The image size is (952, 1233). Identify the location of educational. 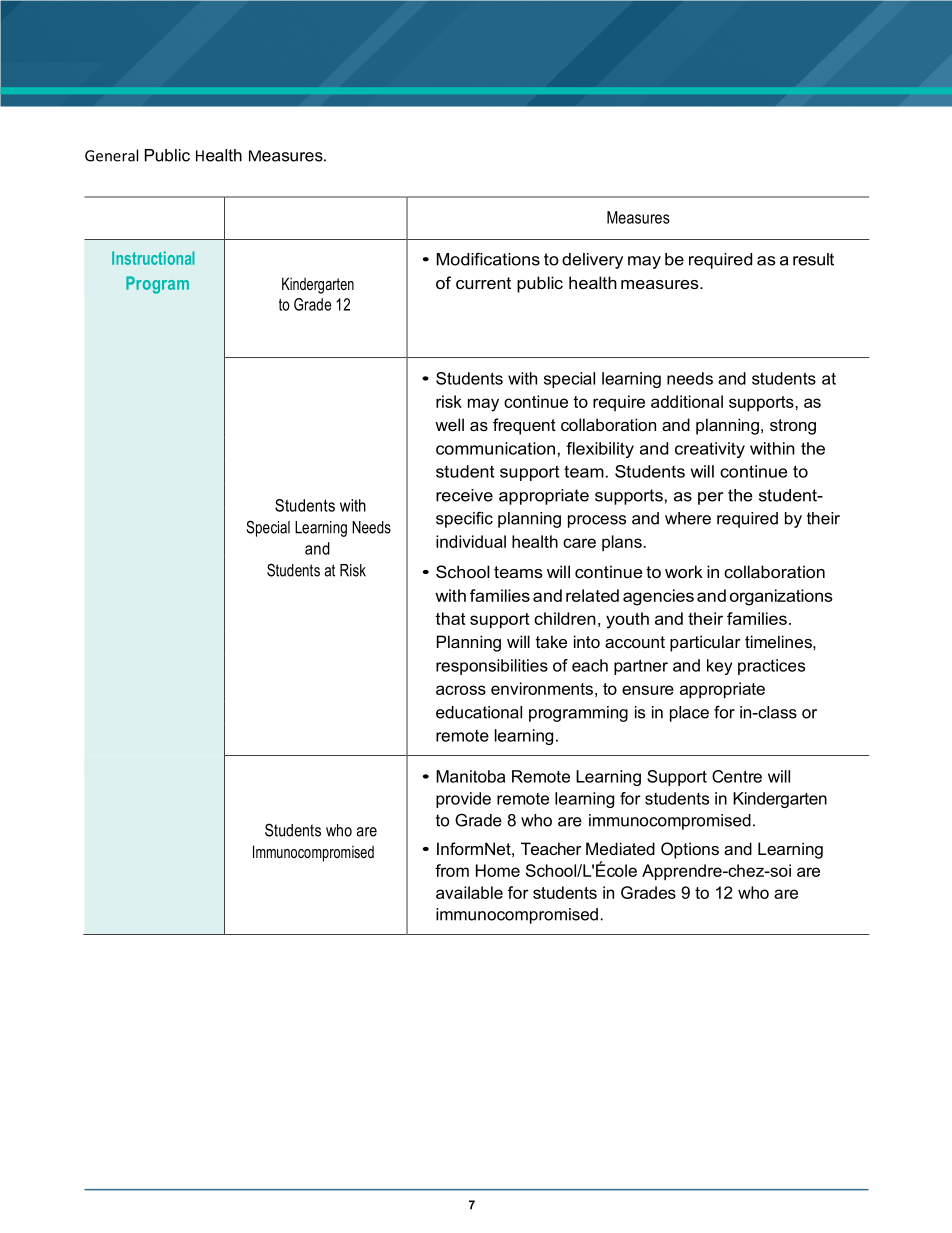
(479, 712).
